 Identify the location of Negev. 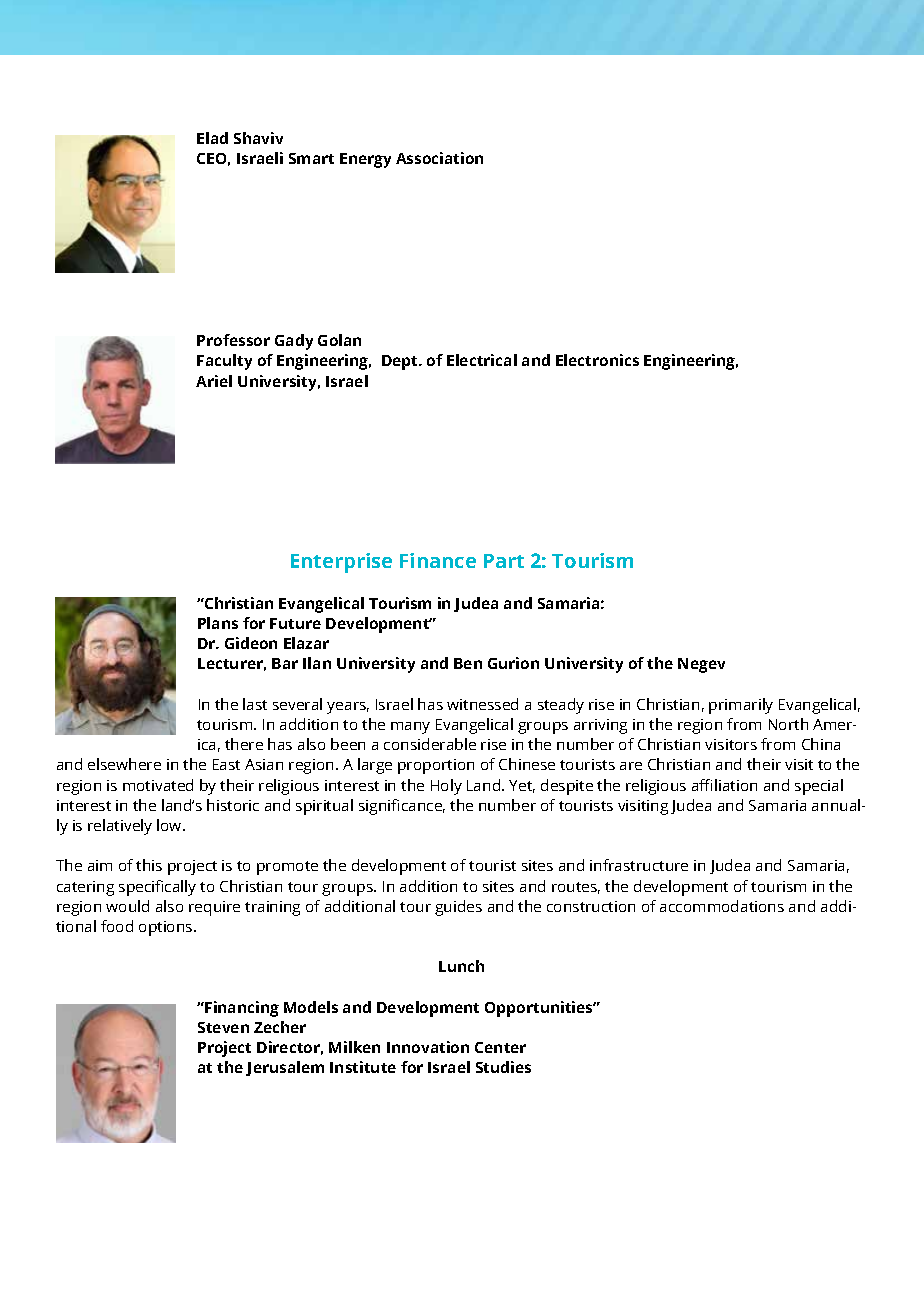
(701, 665).
